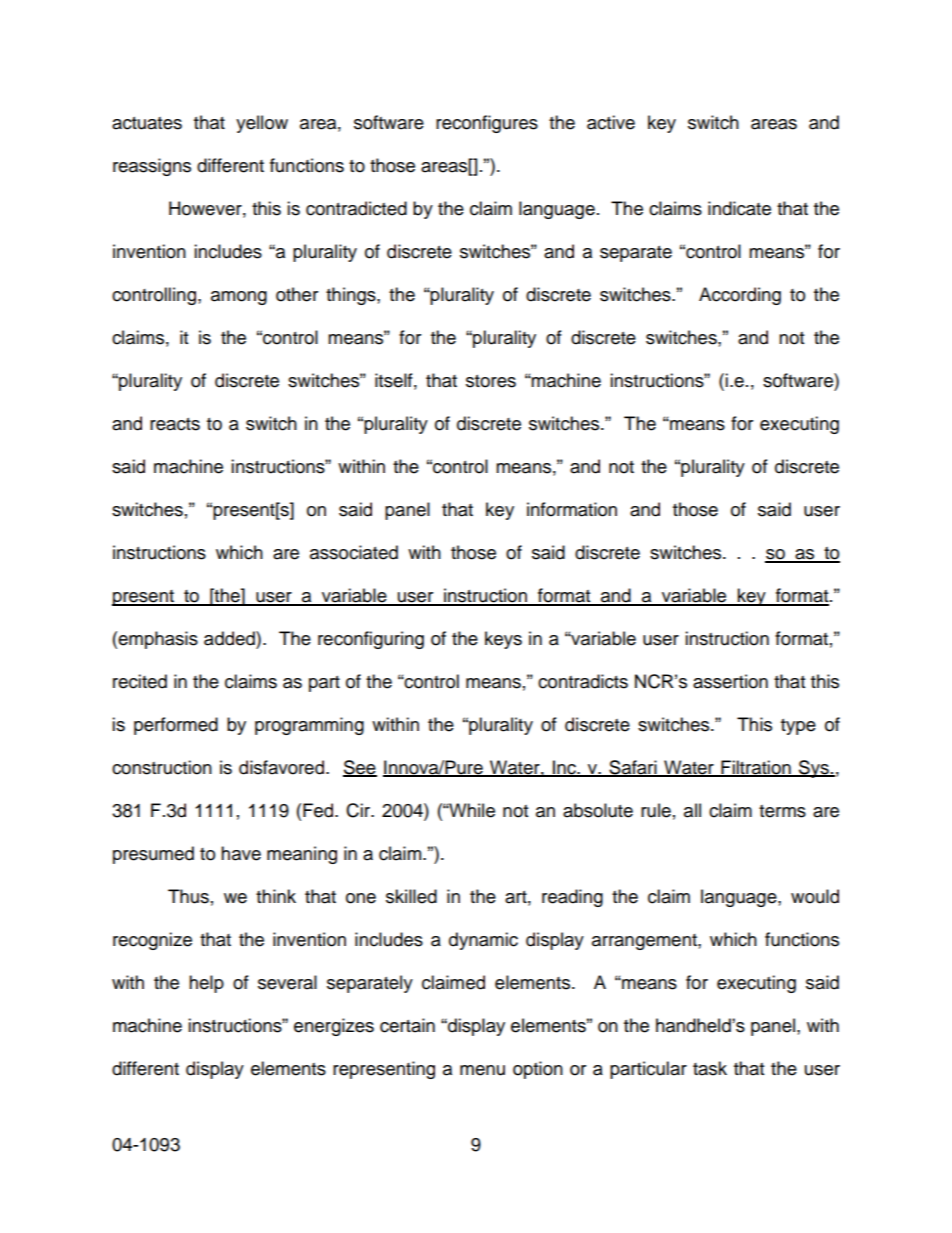 The height and width of the screenshot is (1233, 952). I want to click on According, so click(740, 296).
